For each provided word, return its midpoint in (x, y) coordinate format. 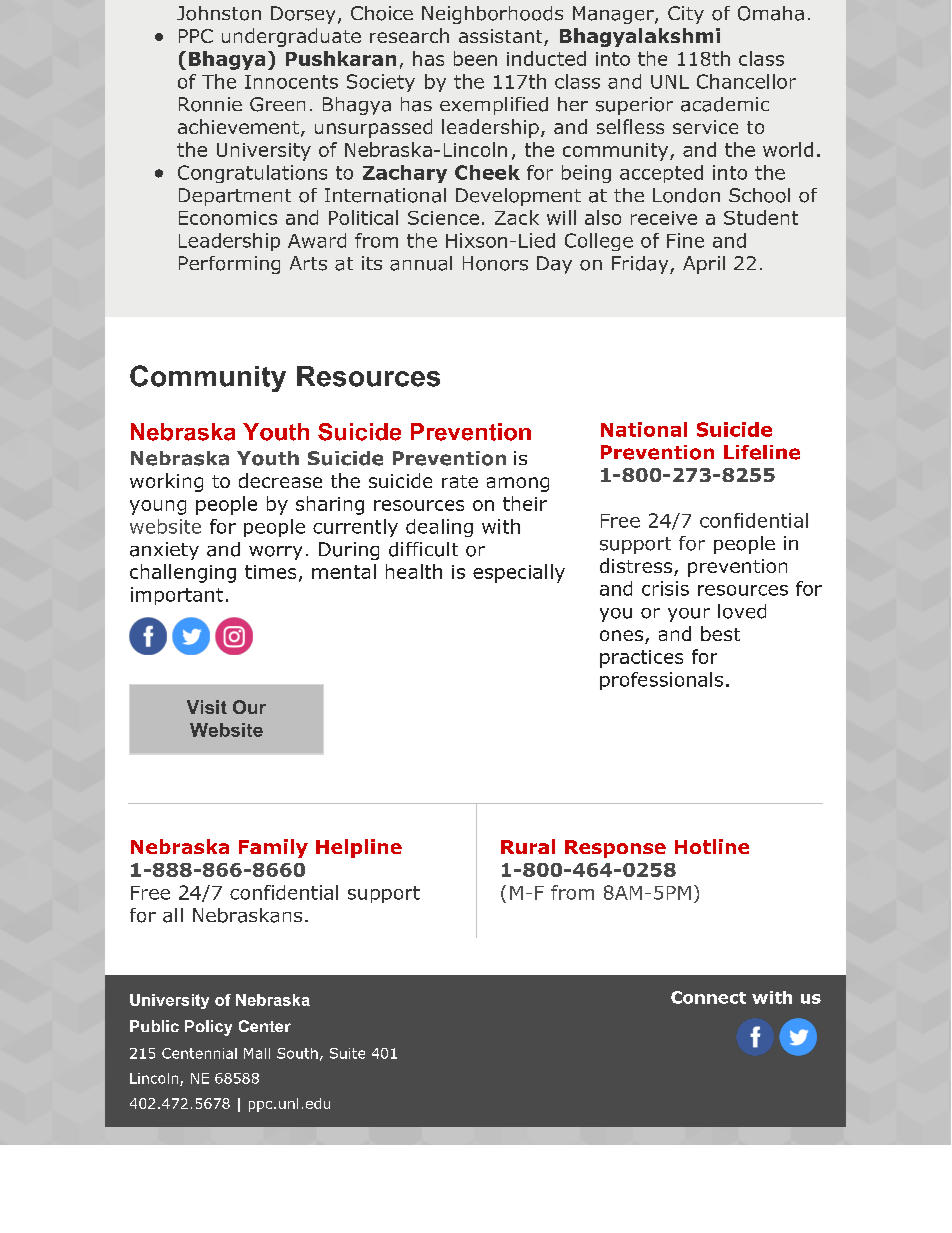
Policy (208, 1028)
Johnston (219, 13)
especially (519, 573)
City (686, 15)
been (475, 58)
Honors (495, 263)
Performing (229, 265)
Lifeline (762, 452)
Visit (207, 707)
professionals (661, 681)
